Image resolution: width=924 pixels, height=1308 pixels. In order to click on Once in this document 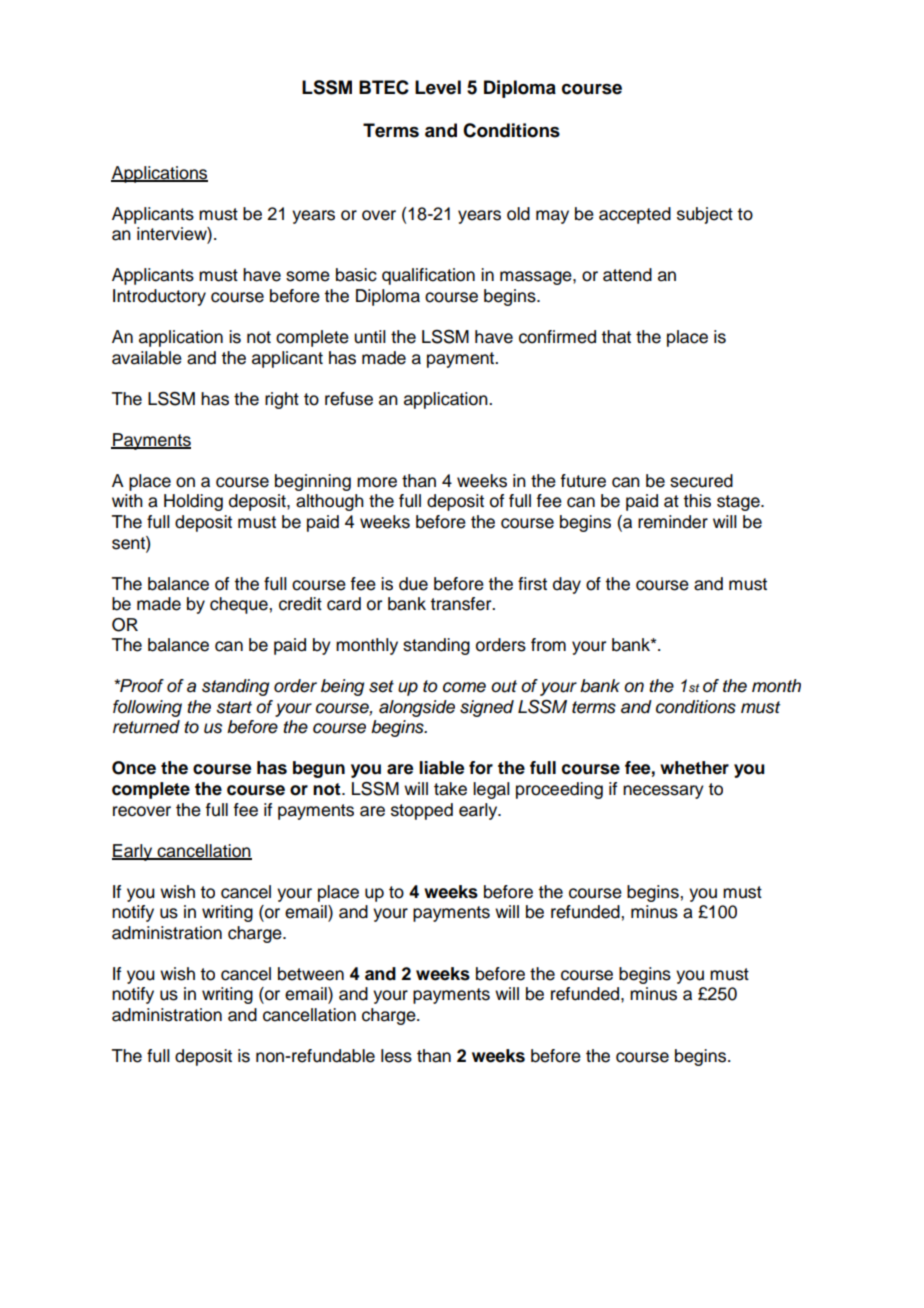, I will do `click(134, 768)`.
